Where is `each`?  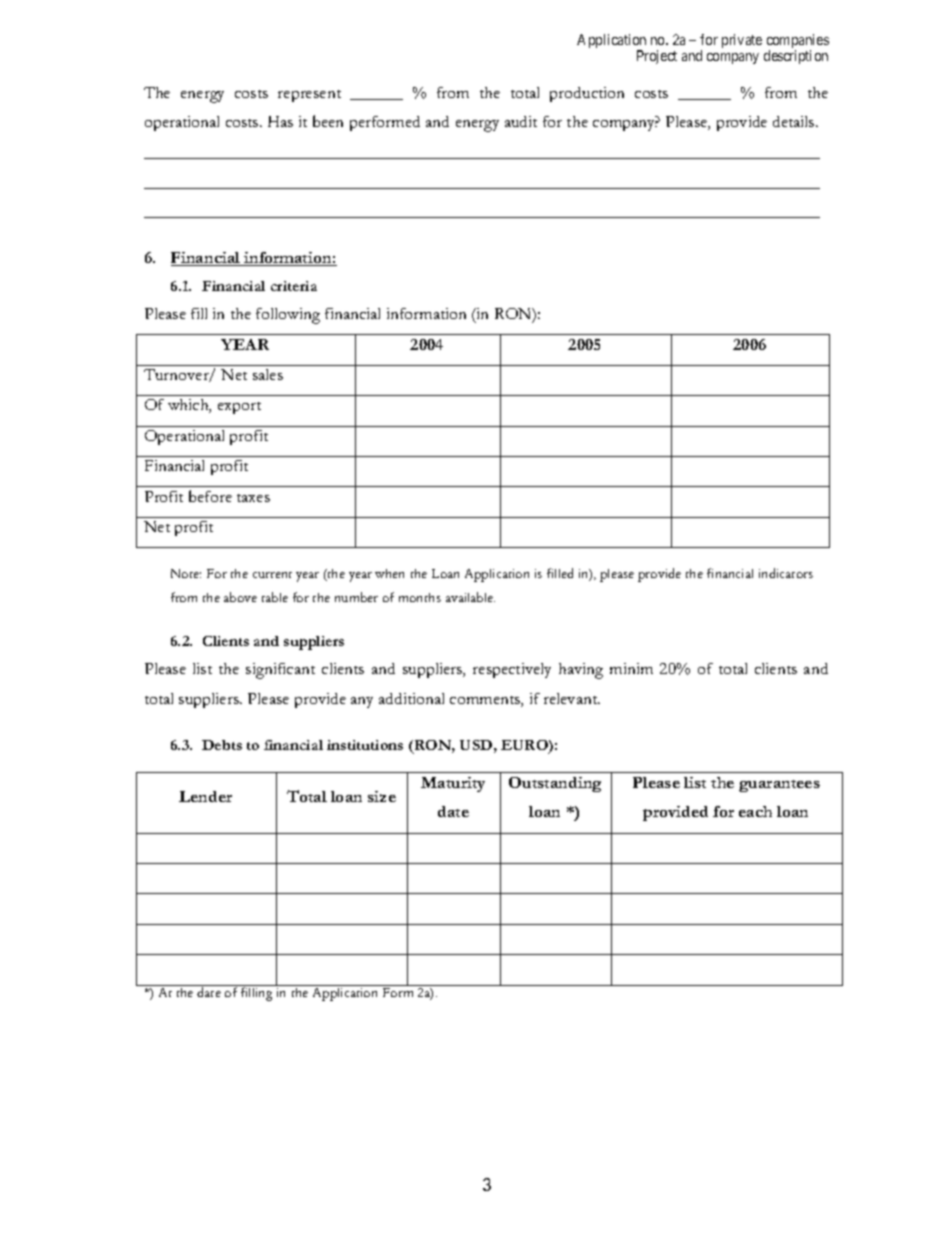
each is located at coordinates (755, 811).
